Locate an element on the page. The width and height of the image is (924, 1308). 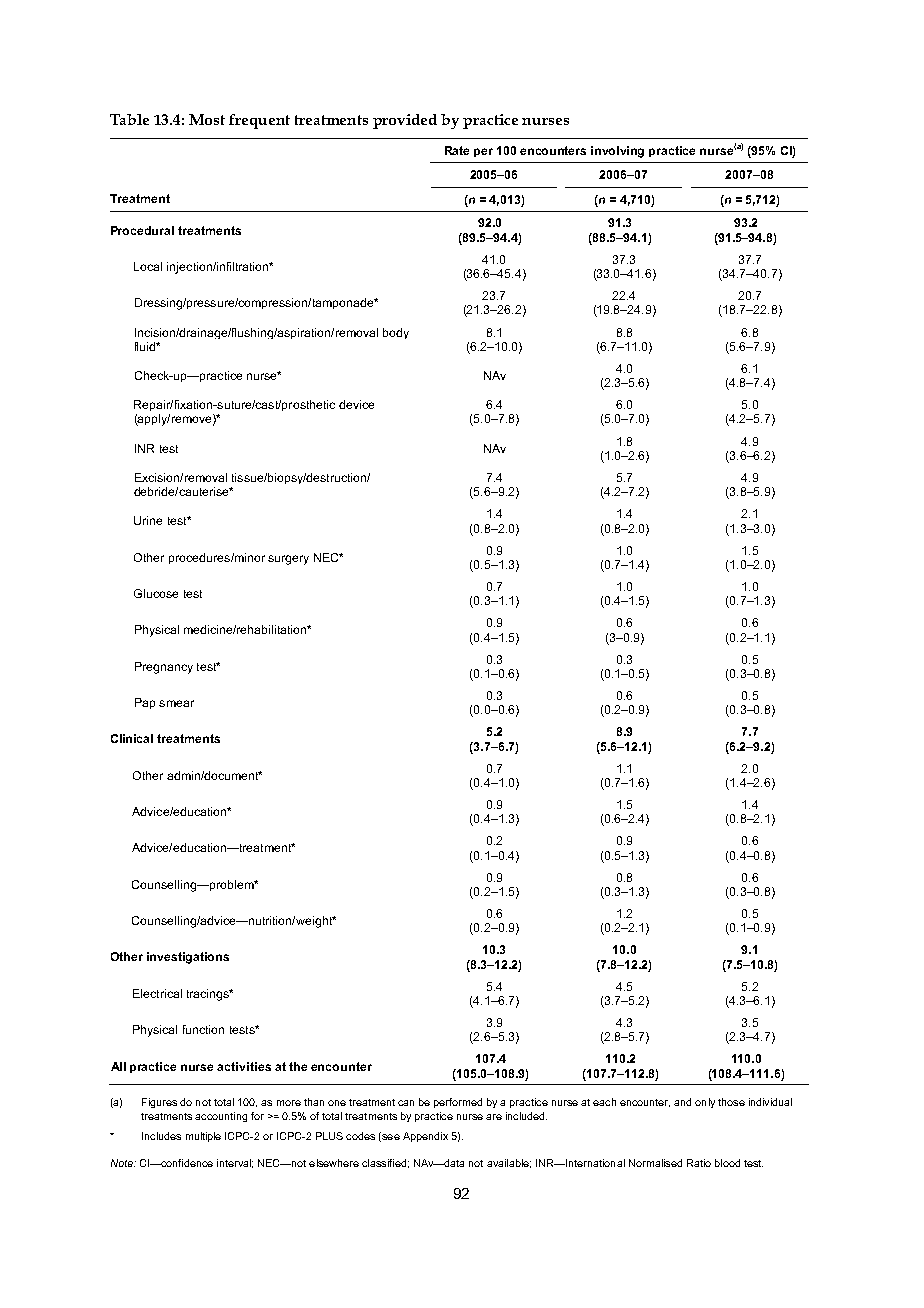
surgery is located at coordinates (288, 560).
